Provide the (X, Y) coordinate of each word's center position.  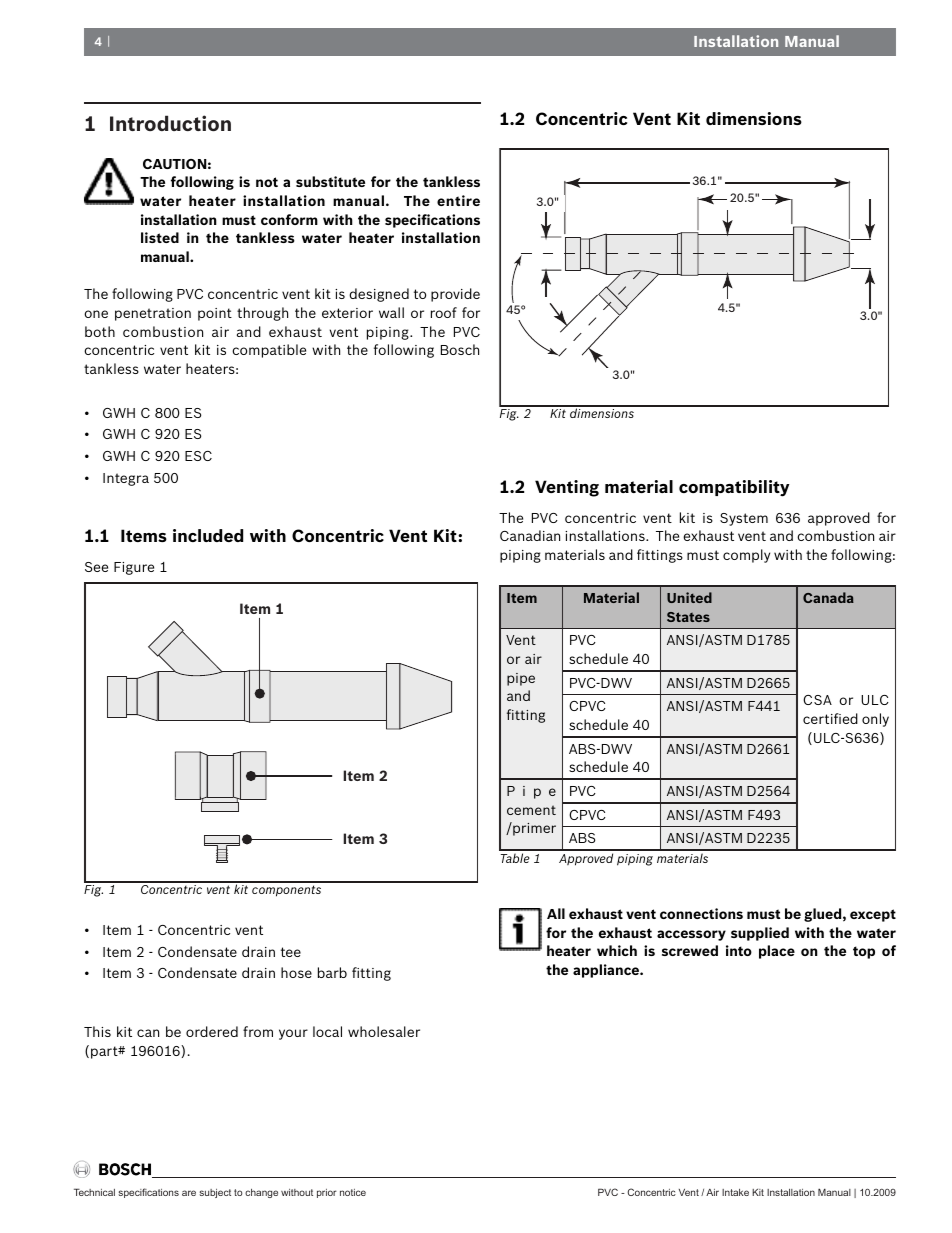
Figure (134, 568)
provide (455, 295)
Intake (735, 1192)
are (189, 1193)
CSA (817, 700)
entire (458, 200)
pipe (521, 679)
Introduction (170, 123)
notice (353, 1192)
